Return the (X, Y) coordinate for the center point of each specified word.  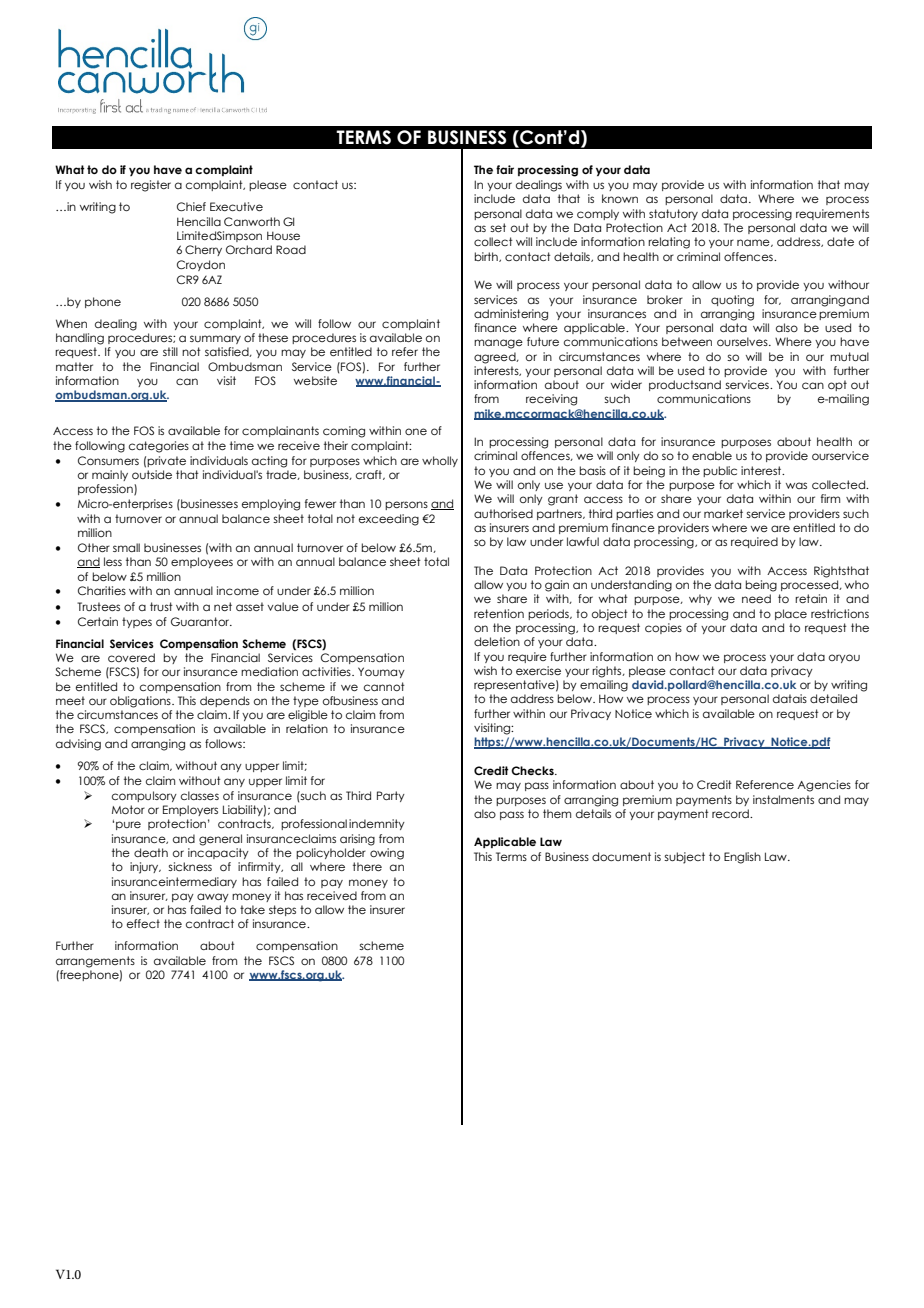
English (742, 858)
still (170, 351)
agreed (496, 358)
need (756, 598)
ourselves (743, 341)
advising (78, 745)
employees (202, 562)
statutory (673, 214)
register (151, 186)
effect (143, 923)
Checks (533, 770)
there (367, 866)
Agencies (824, 786)
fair (505, 169)
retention (499, 613)
